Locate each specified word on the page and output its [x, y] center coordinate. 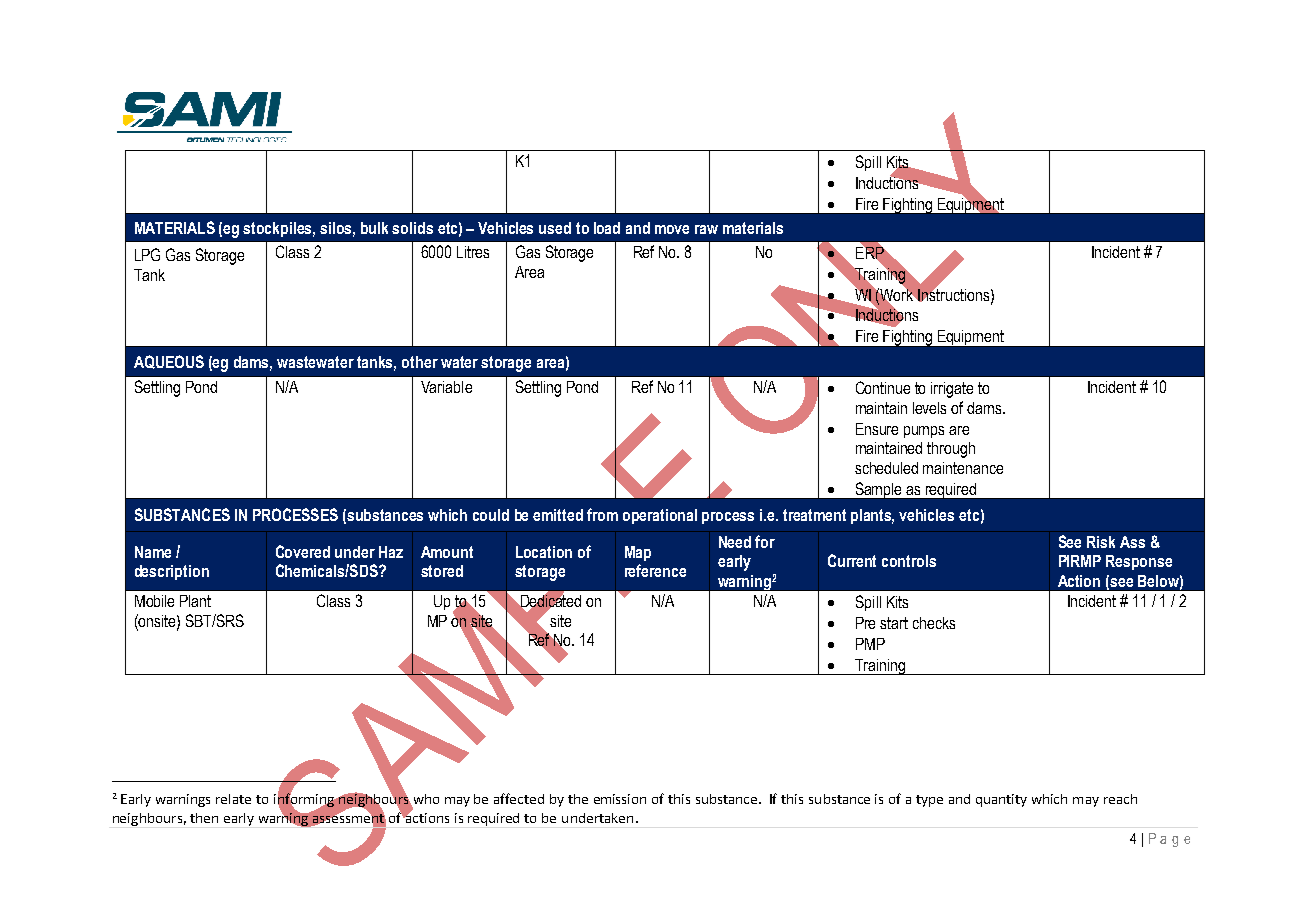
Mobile [154, 601]
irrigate [952, 390]
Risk [1101, 542]
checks [934, 623]
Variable [446, 387]
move [672, 229]
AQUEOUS [169, 362]
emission [620, 799]
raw [706, 229]
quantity [1001, 800]
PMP [870, 644]
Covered [303, 551]
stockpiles [279, 229]
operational [660, 516]
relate [233, 799]
